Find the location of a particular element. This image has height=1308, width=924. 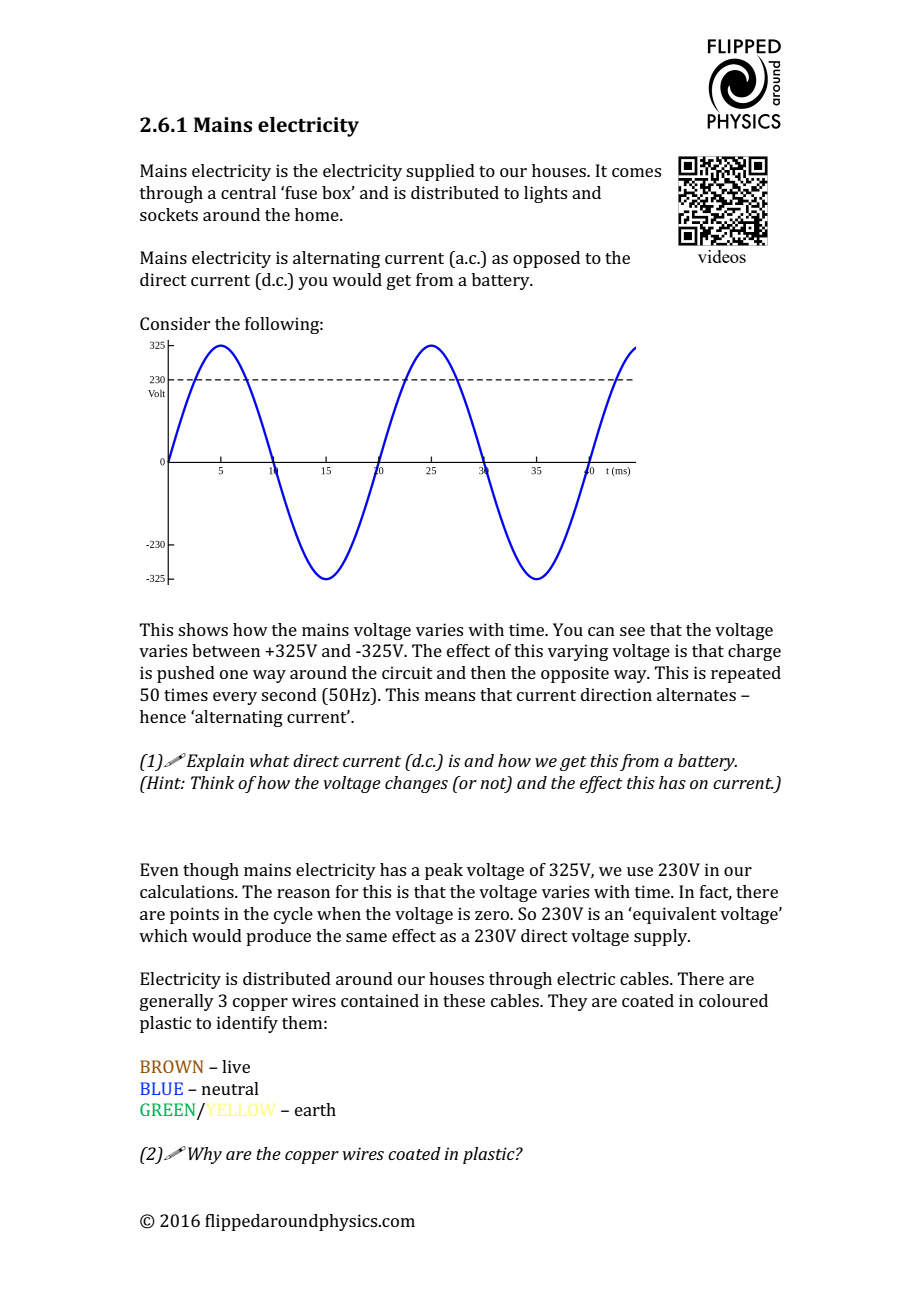

shows is located at coordinates (203, 629).
